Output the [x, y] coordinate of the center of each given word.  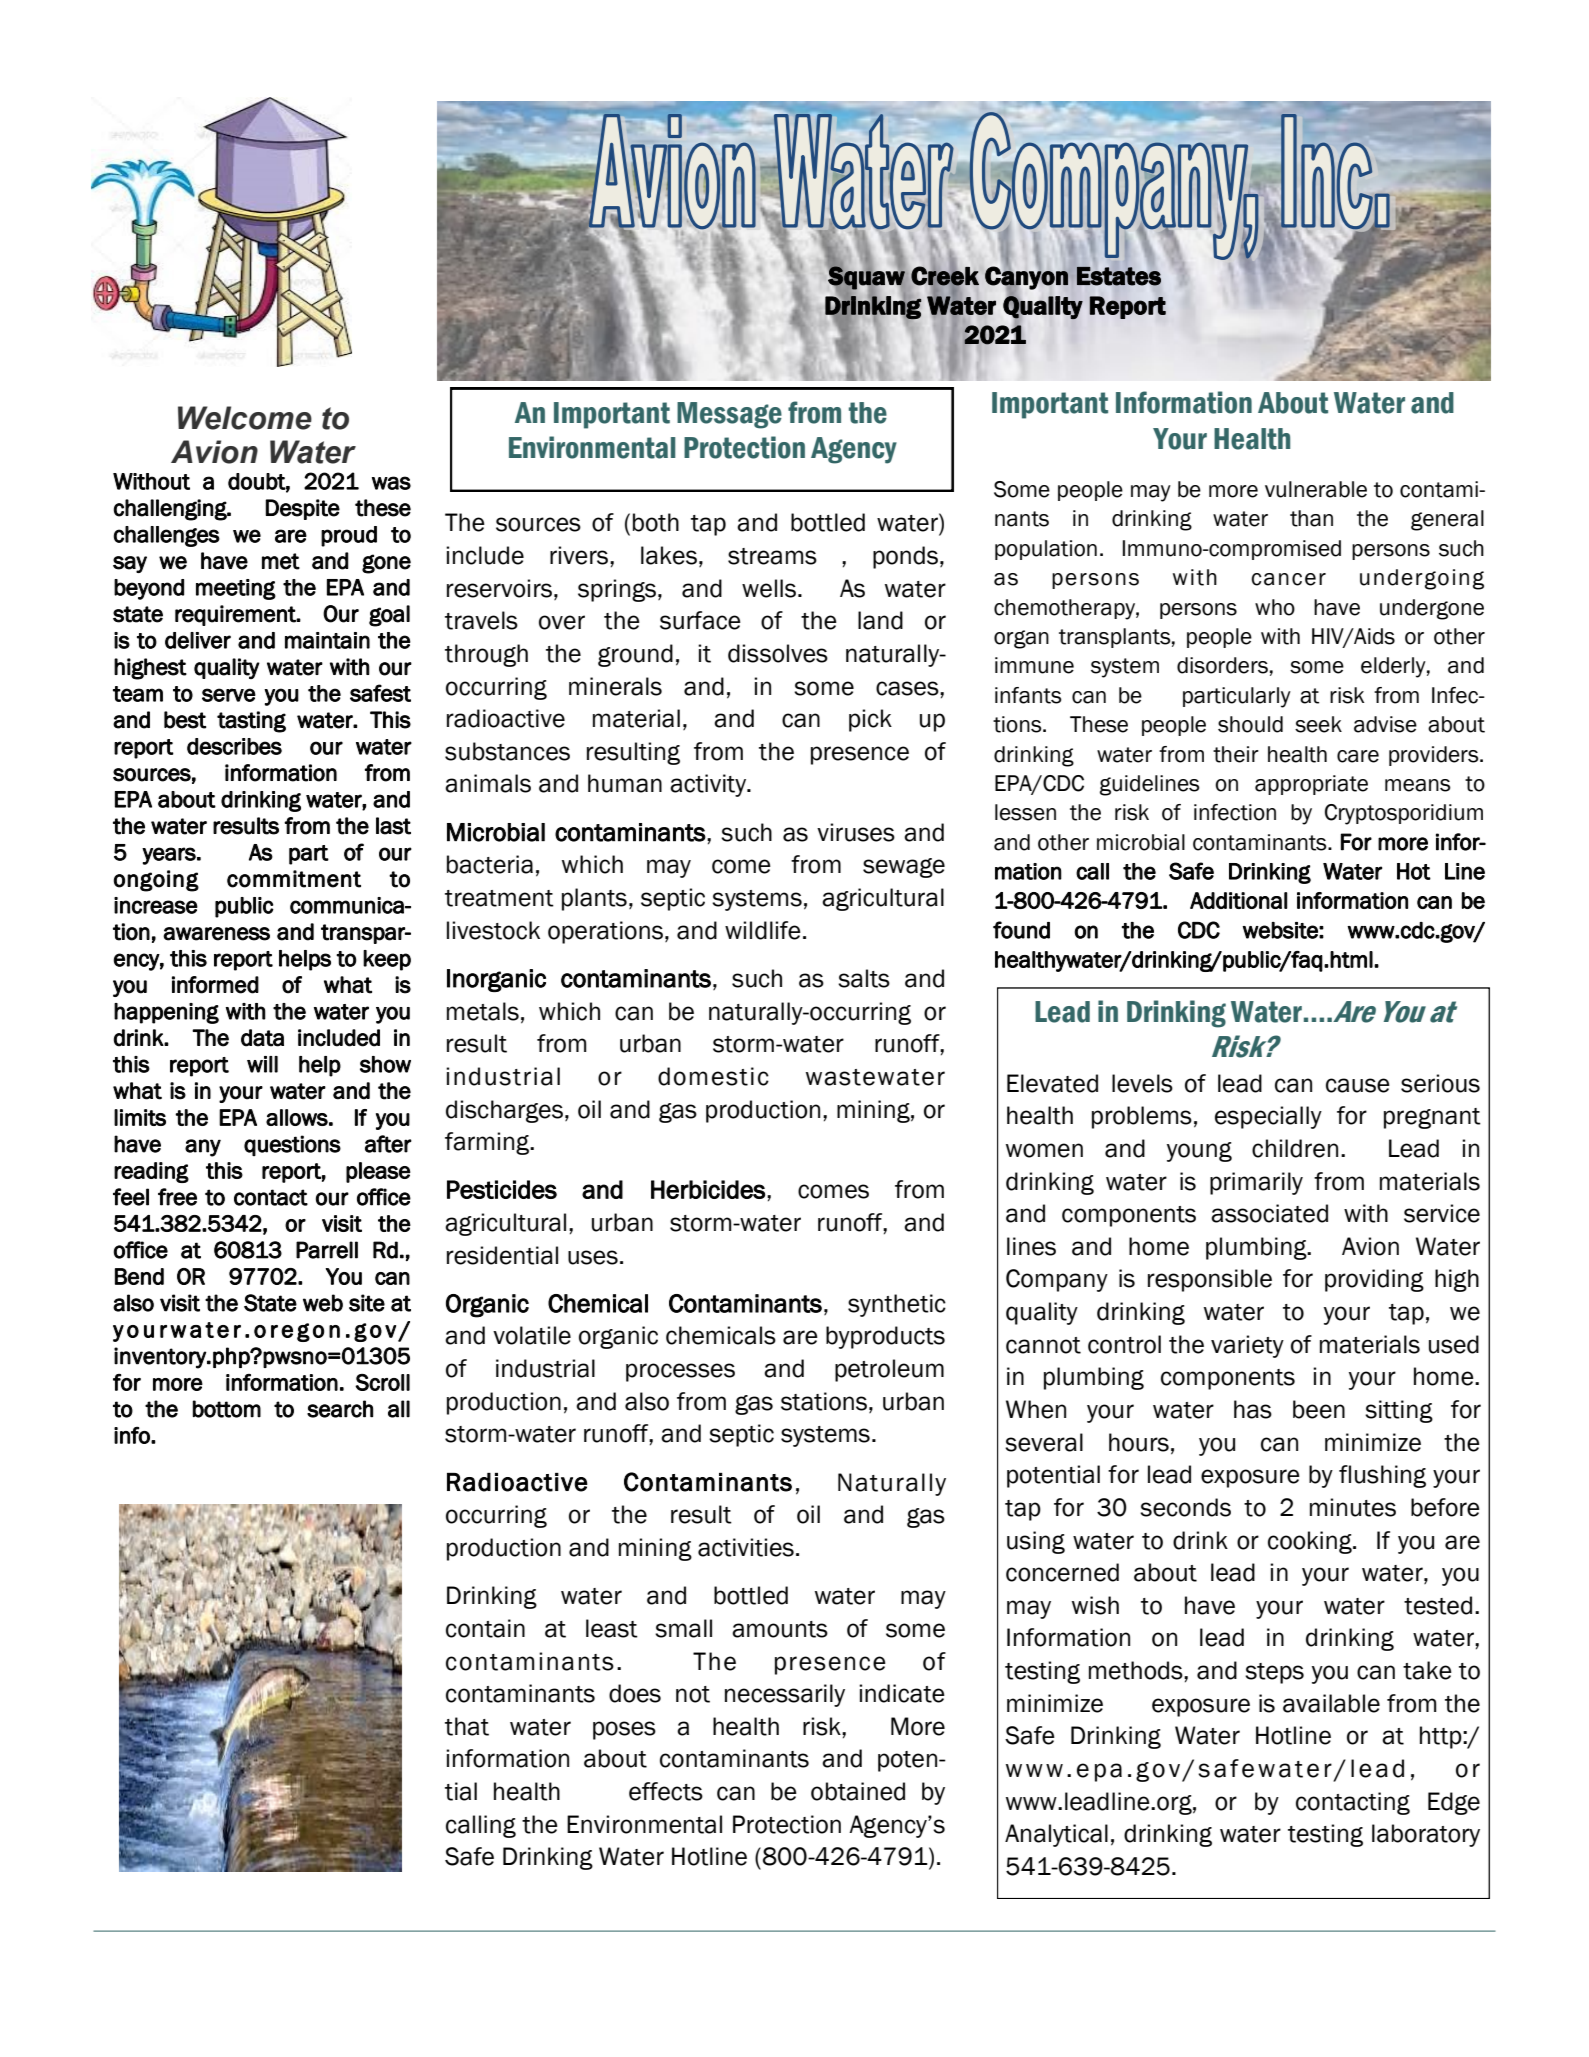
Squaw [866, 277]
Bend [139, 1276]
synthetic [897, 1305]
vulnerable [1316, 489]
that [467, 1726]
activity [709, 785]
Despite [303, 509]
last [393, 826]
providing [1374, 1280]
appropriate [1311, 785]
